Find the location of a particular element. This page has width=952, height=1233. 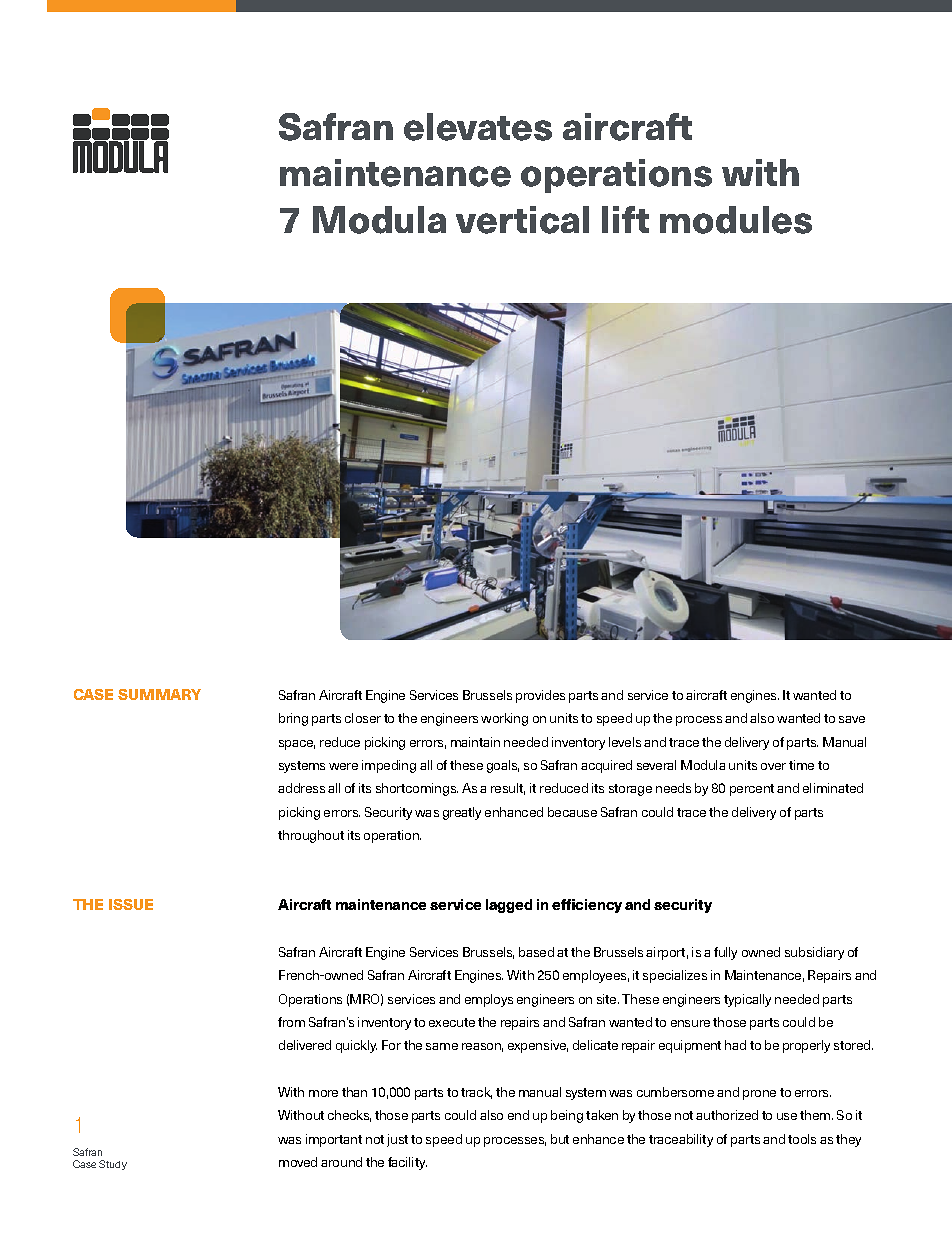

save is located at coordinates (852, 719).
